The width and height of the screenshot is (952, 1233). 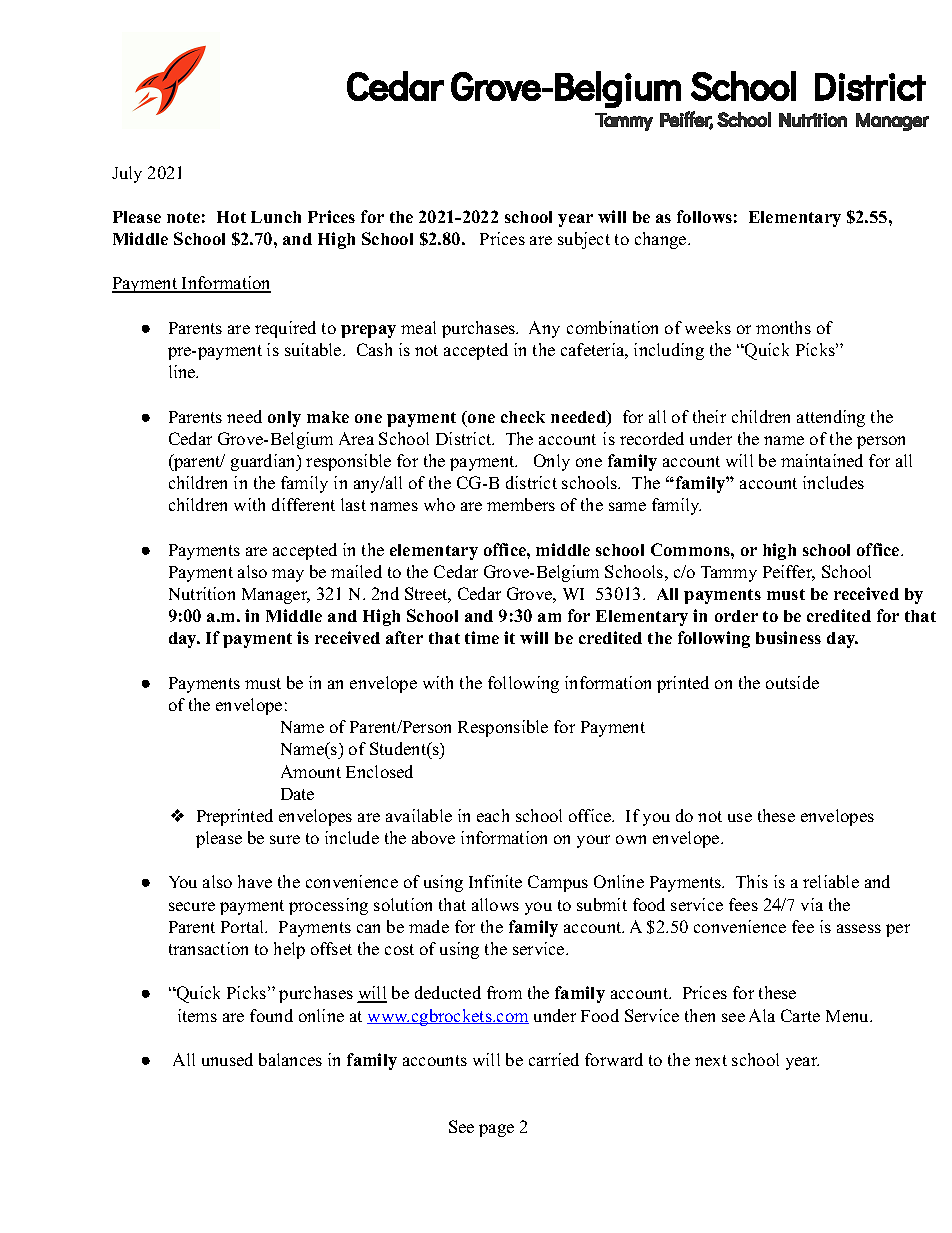 What do you see at coordinates (493, 815) in the screenshot?
I see `each` at bounding box center [493, 815].
